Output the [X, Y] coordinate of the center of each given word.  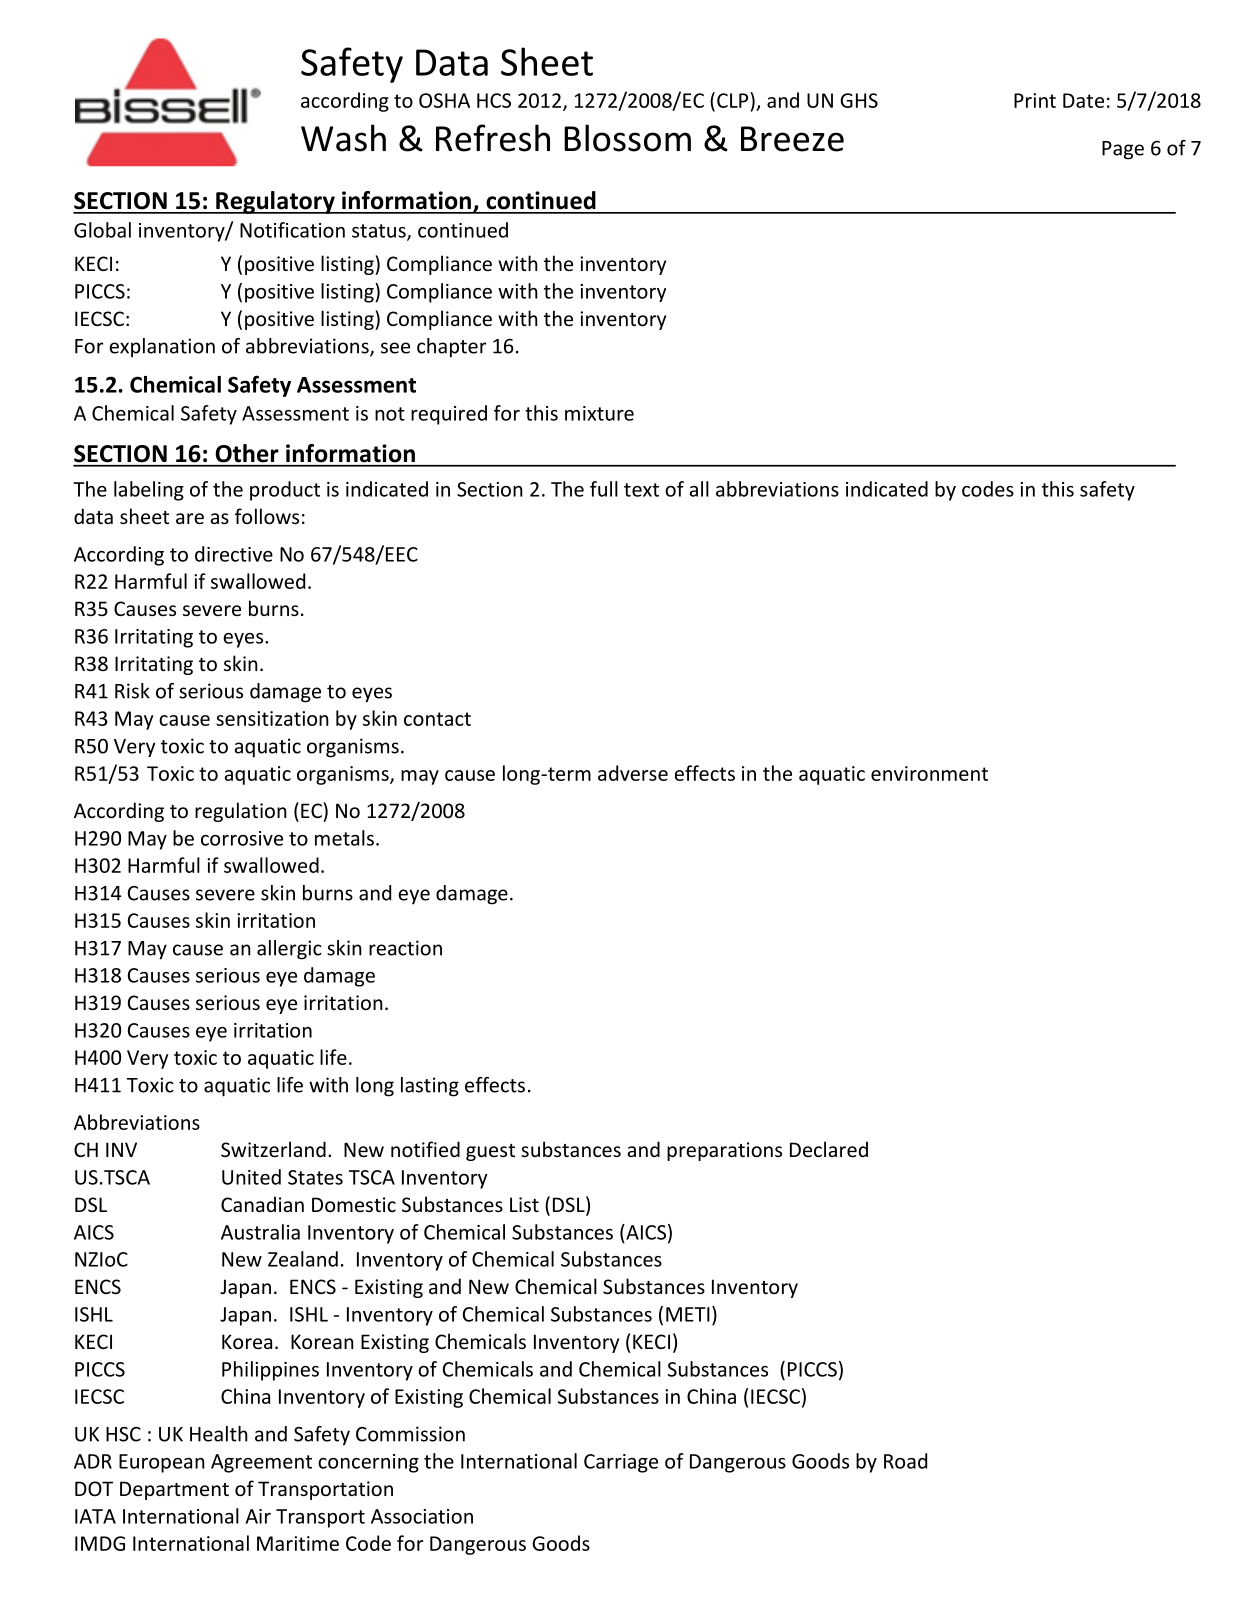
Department [174, 1490]
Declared [829, 1149]
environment [929, 773]
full [604, 489]
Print [1035, 100]
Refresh [493, 138]
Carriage [621, 1463]
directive [234, 554]
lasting [430, 1087]
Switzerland [273, 1149]
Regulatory [275, 202]
